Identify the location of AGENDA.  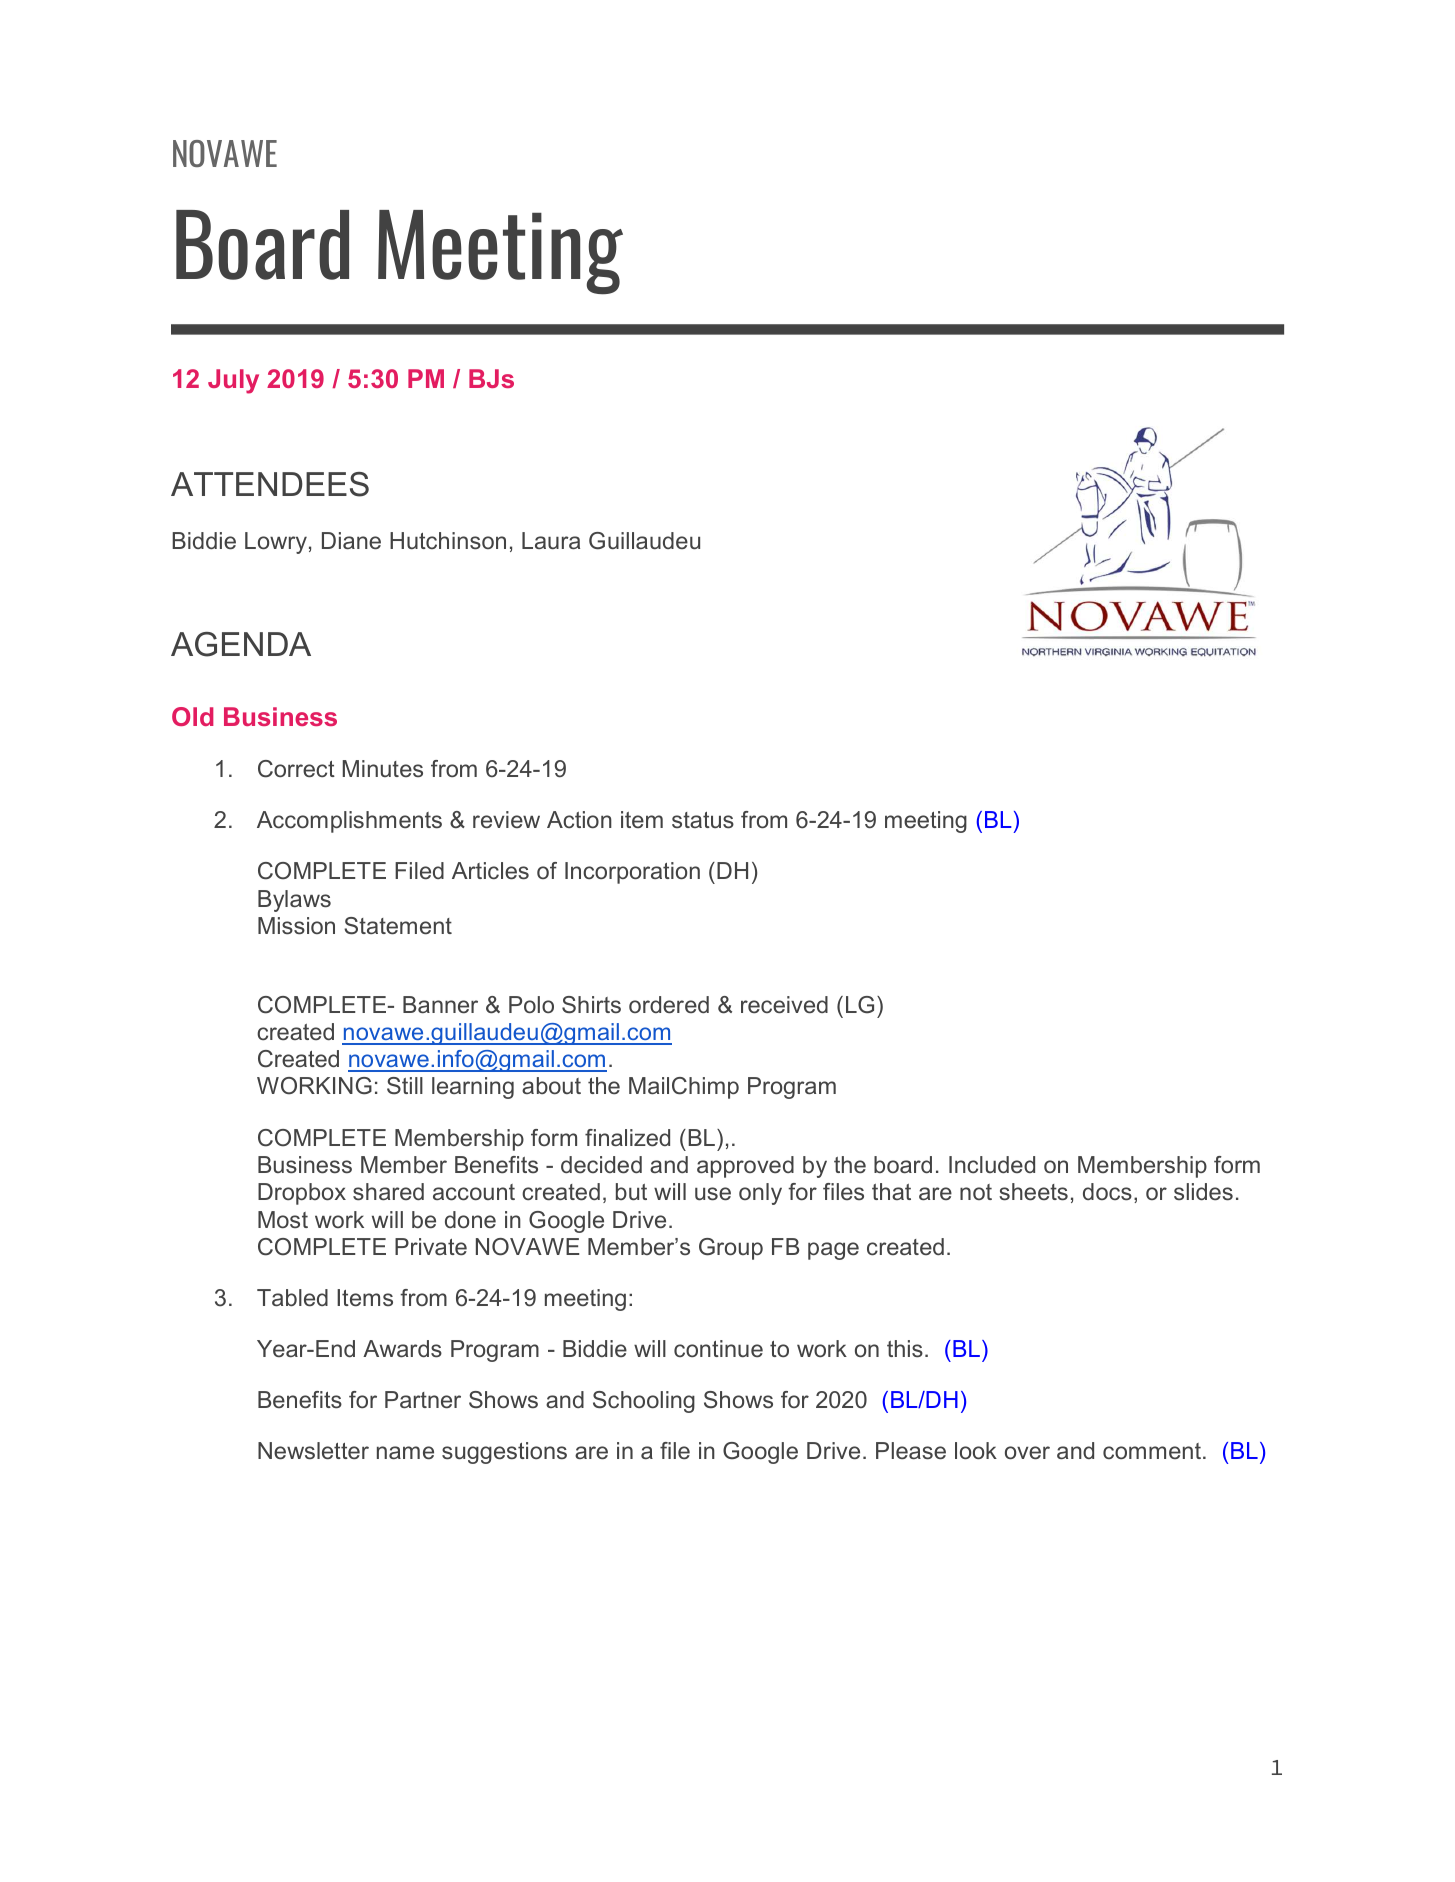
(241, 644).
